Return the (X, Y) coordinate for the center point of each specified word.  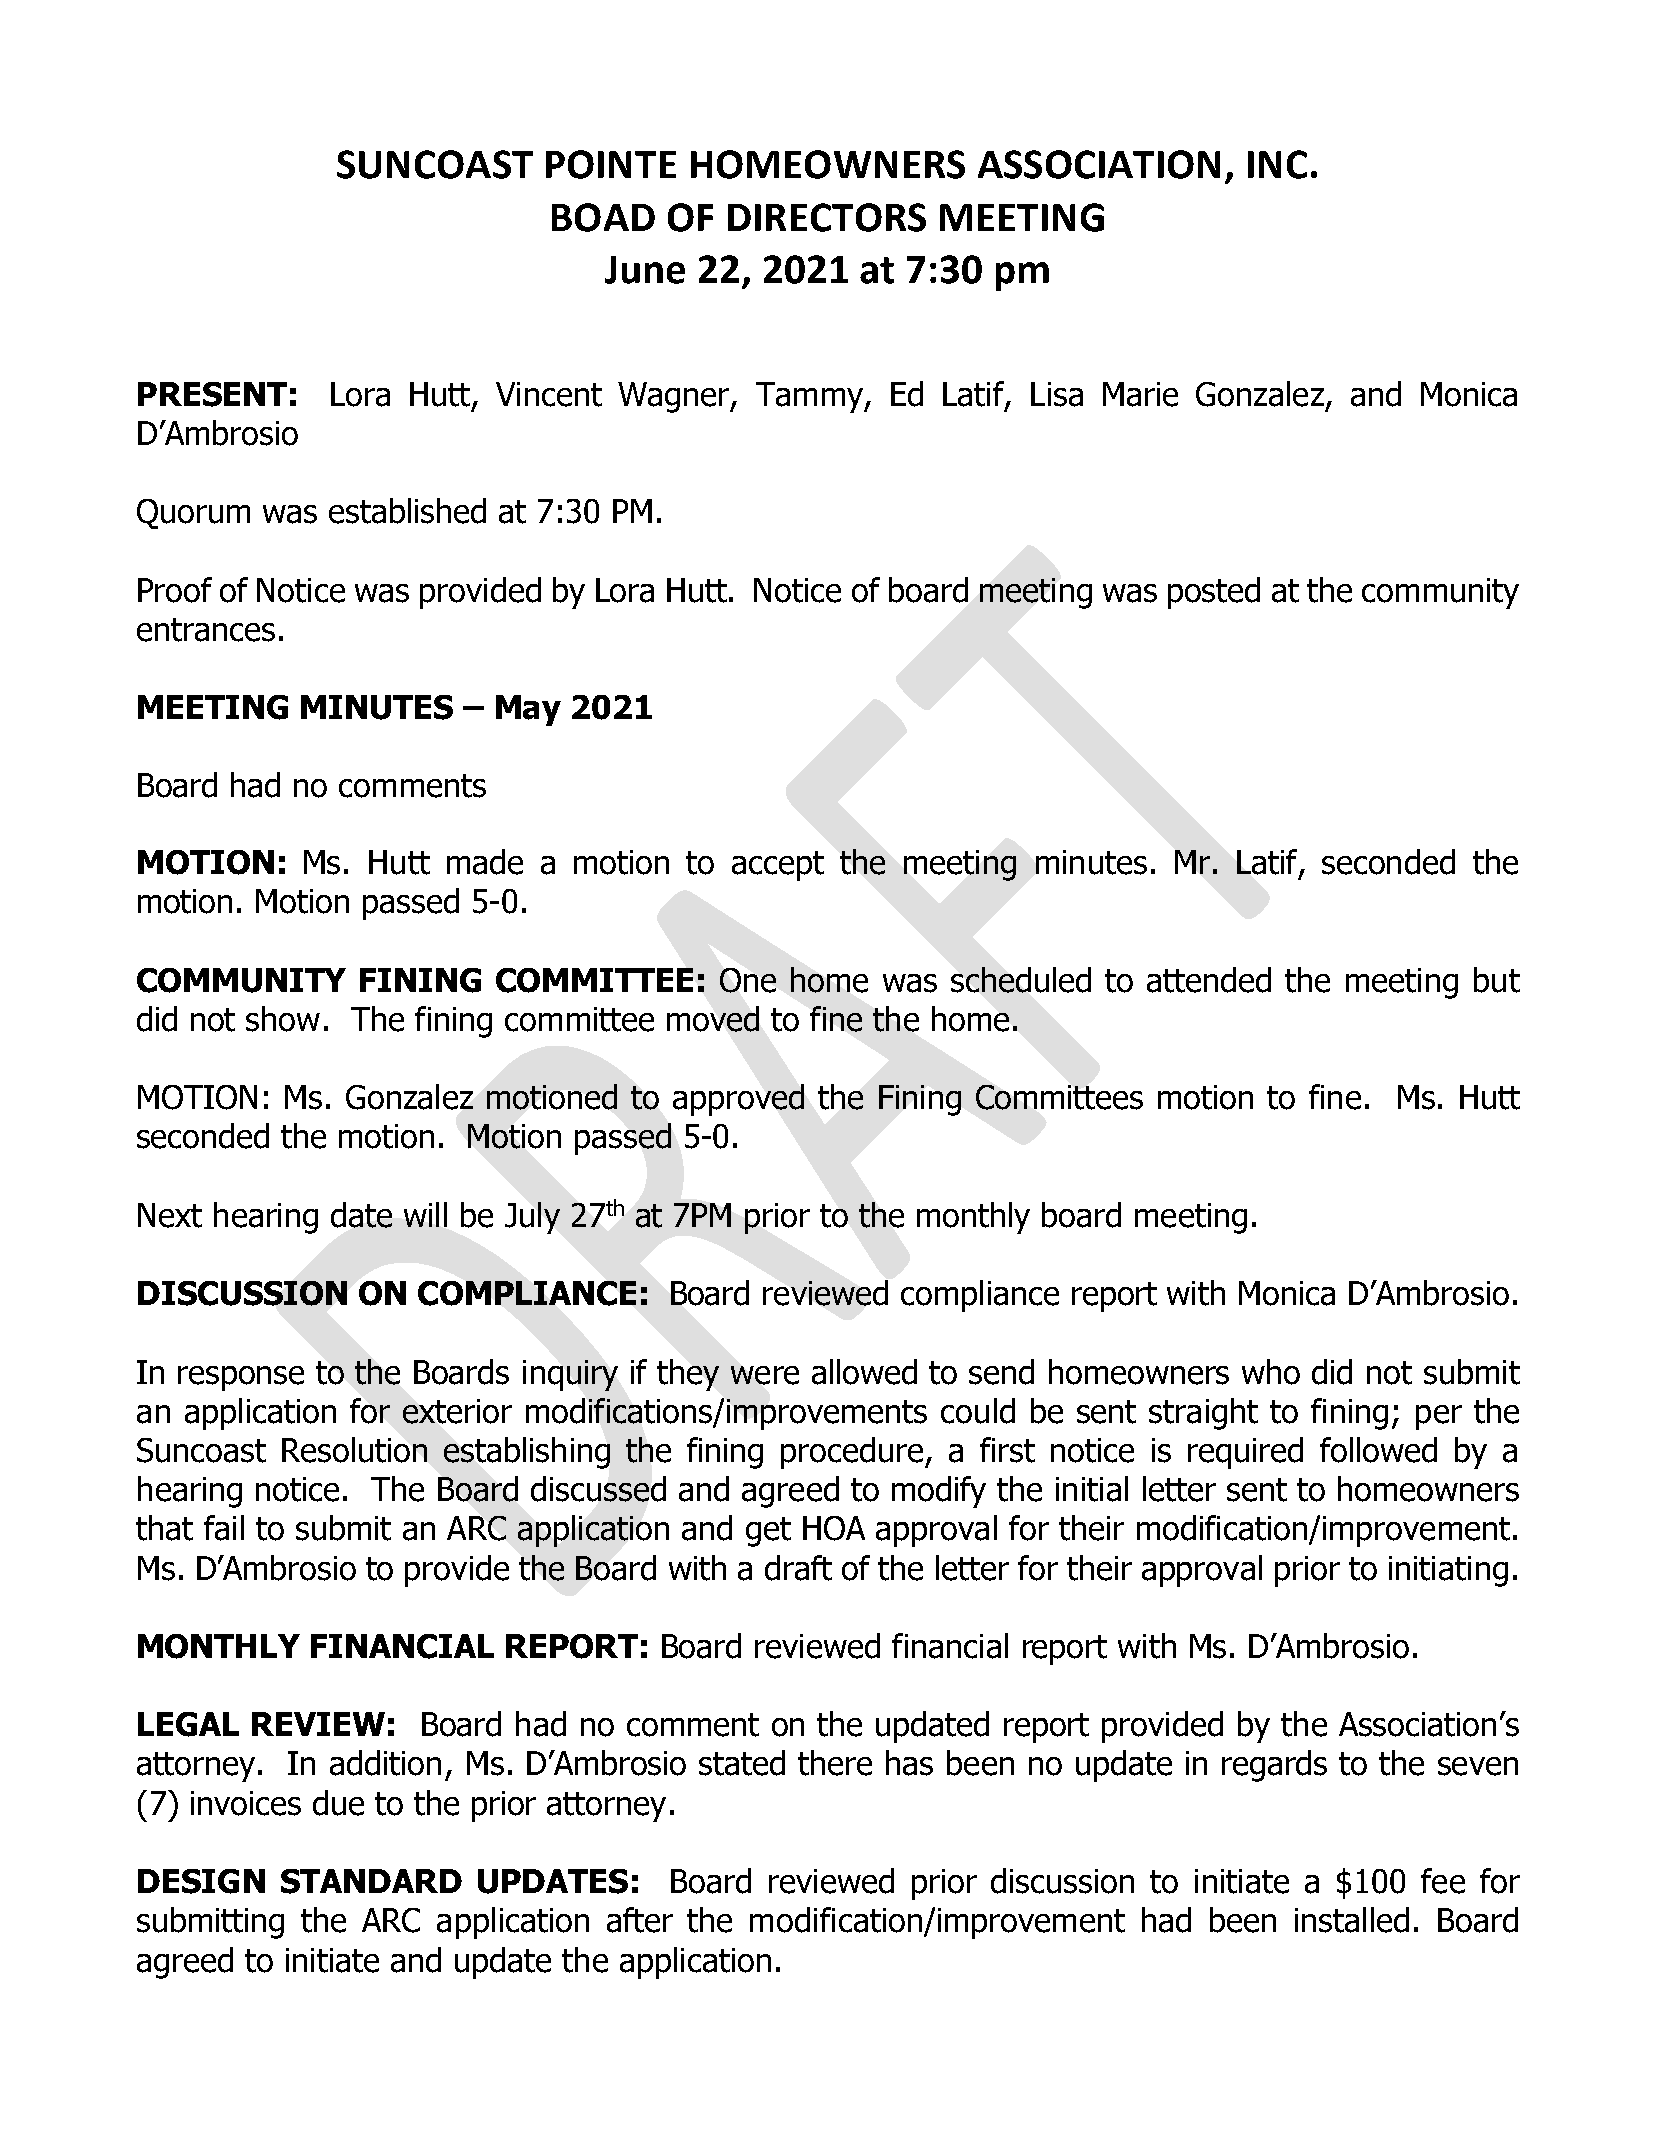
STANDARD (371, 1881)
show (283, 1019)
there (835, 1763)
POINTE (611, 164)
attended (1209, 980)
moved (713, 1019)
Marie (1140, 394)
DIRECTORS (827, 217)
